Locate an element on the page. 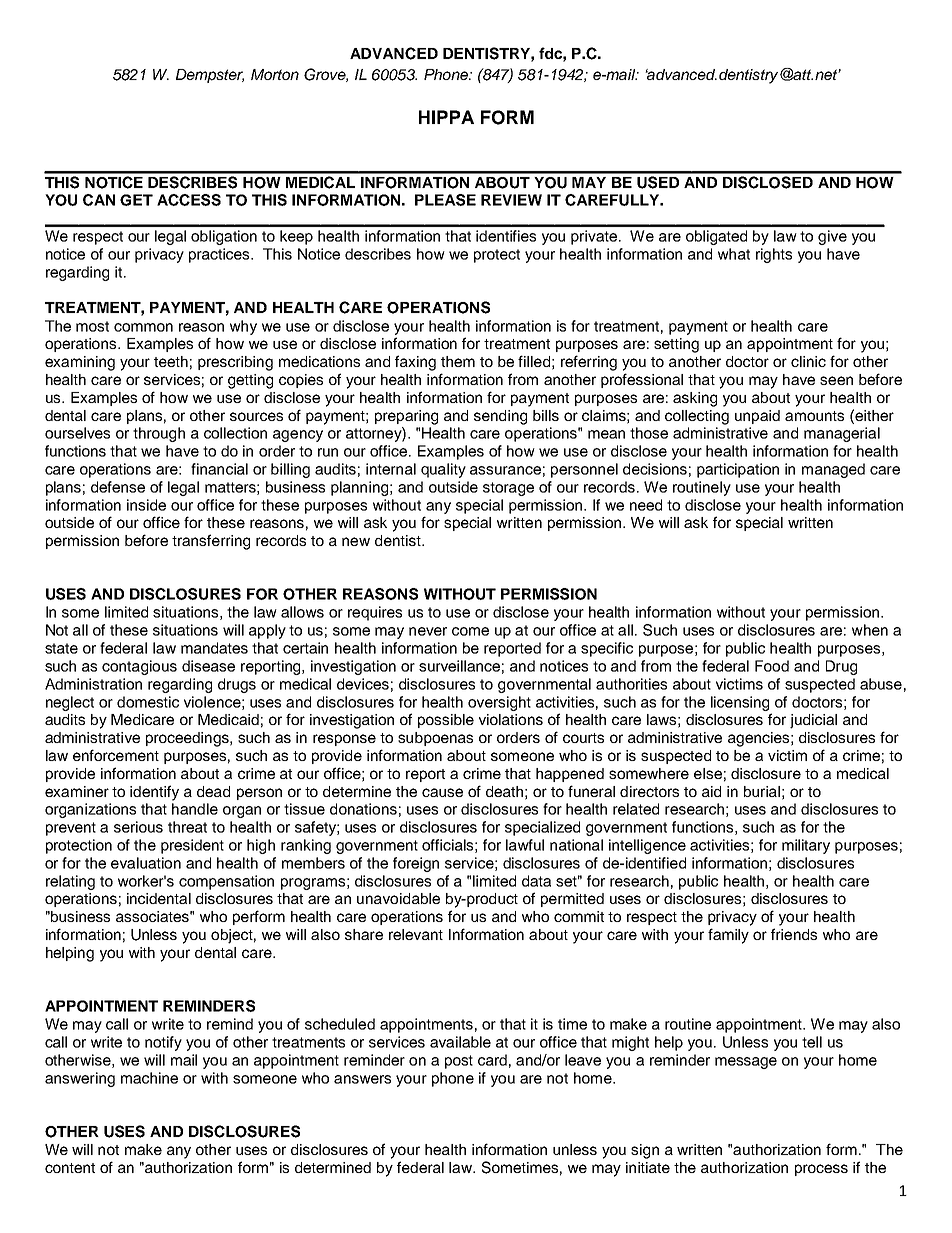 This page has height=1233, width=952. come is located at coordinates (470, 631).
